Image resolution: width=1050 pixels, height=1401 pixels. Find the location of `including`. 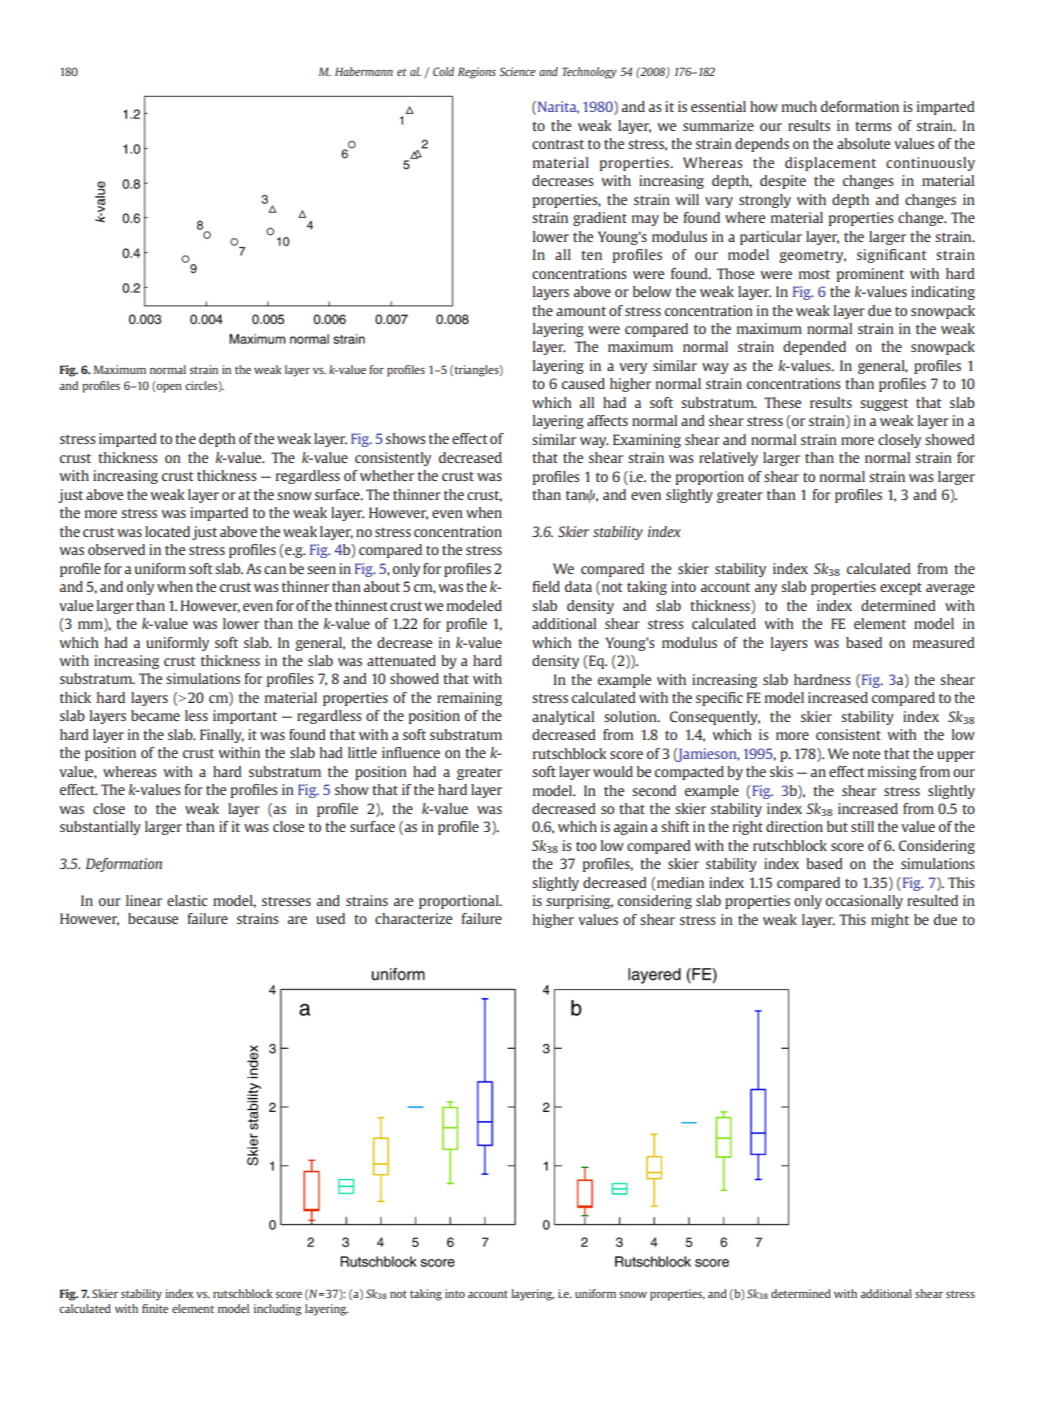

including is located at coordinates (278, 1310).
